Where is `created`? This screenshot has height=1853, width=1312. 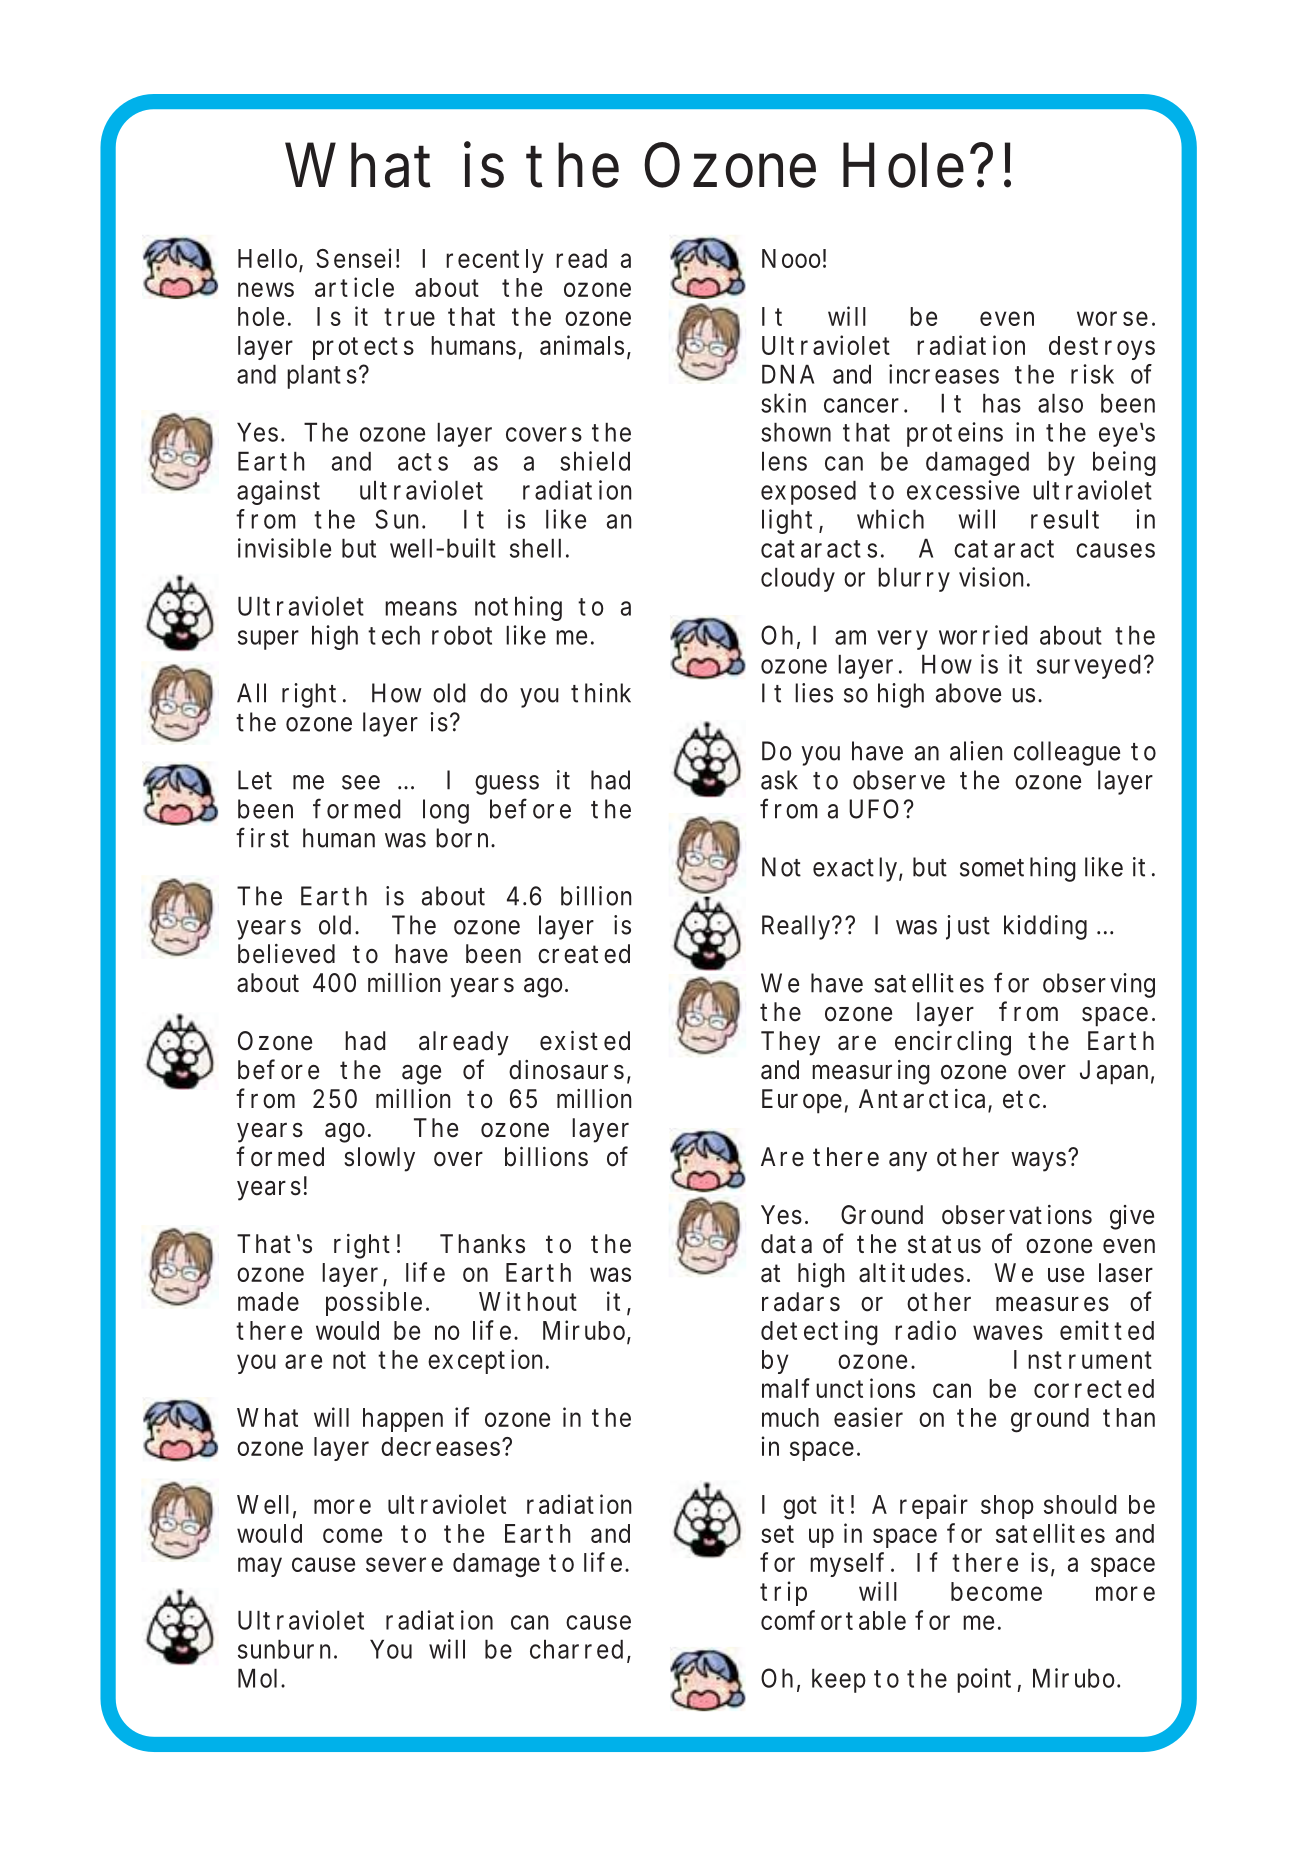 created is located at coordinates (584, 954).
